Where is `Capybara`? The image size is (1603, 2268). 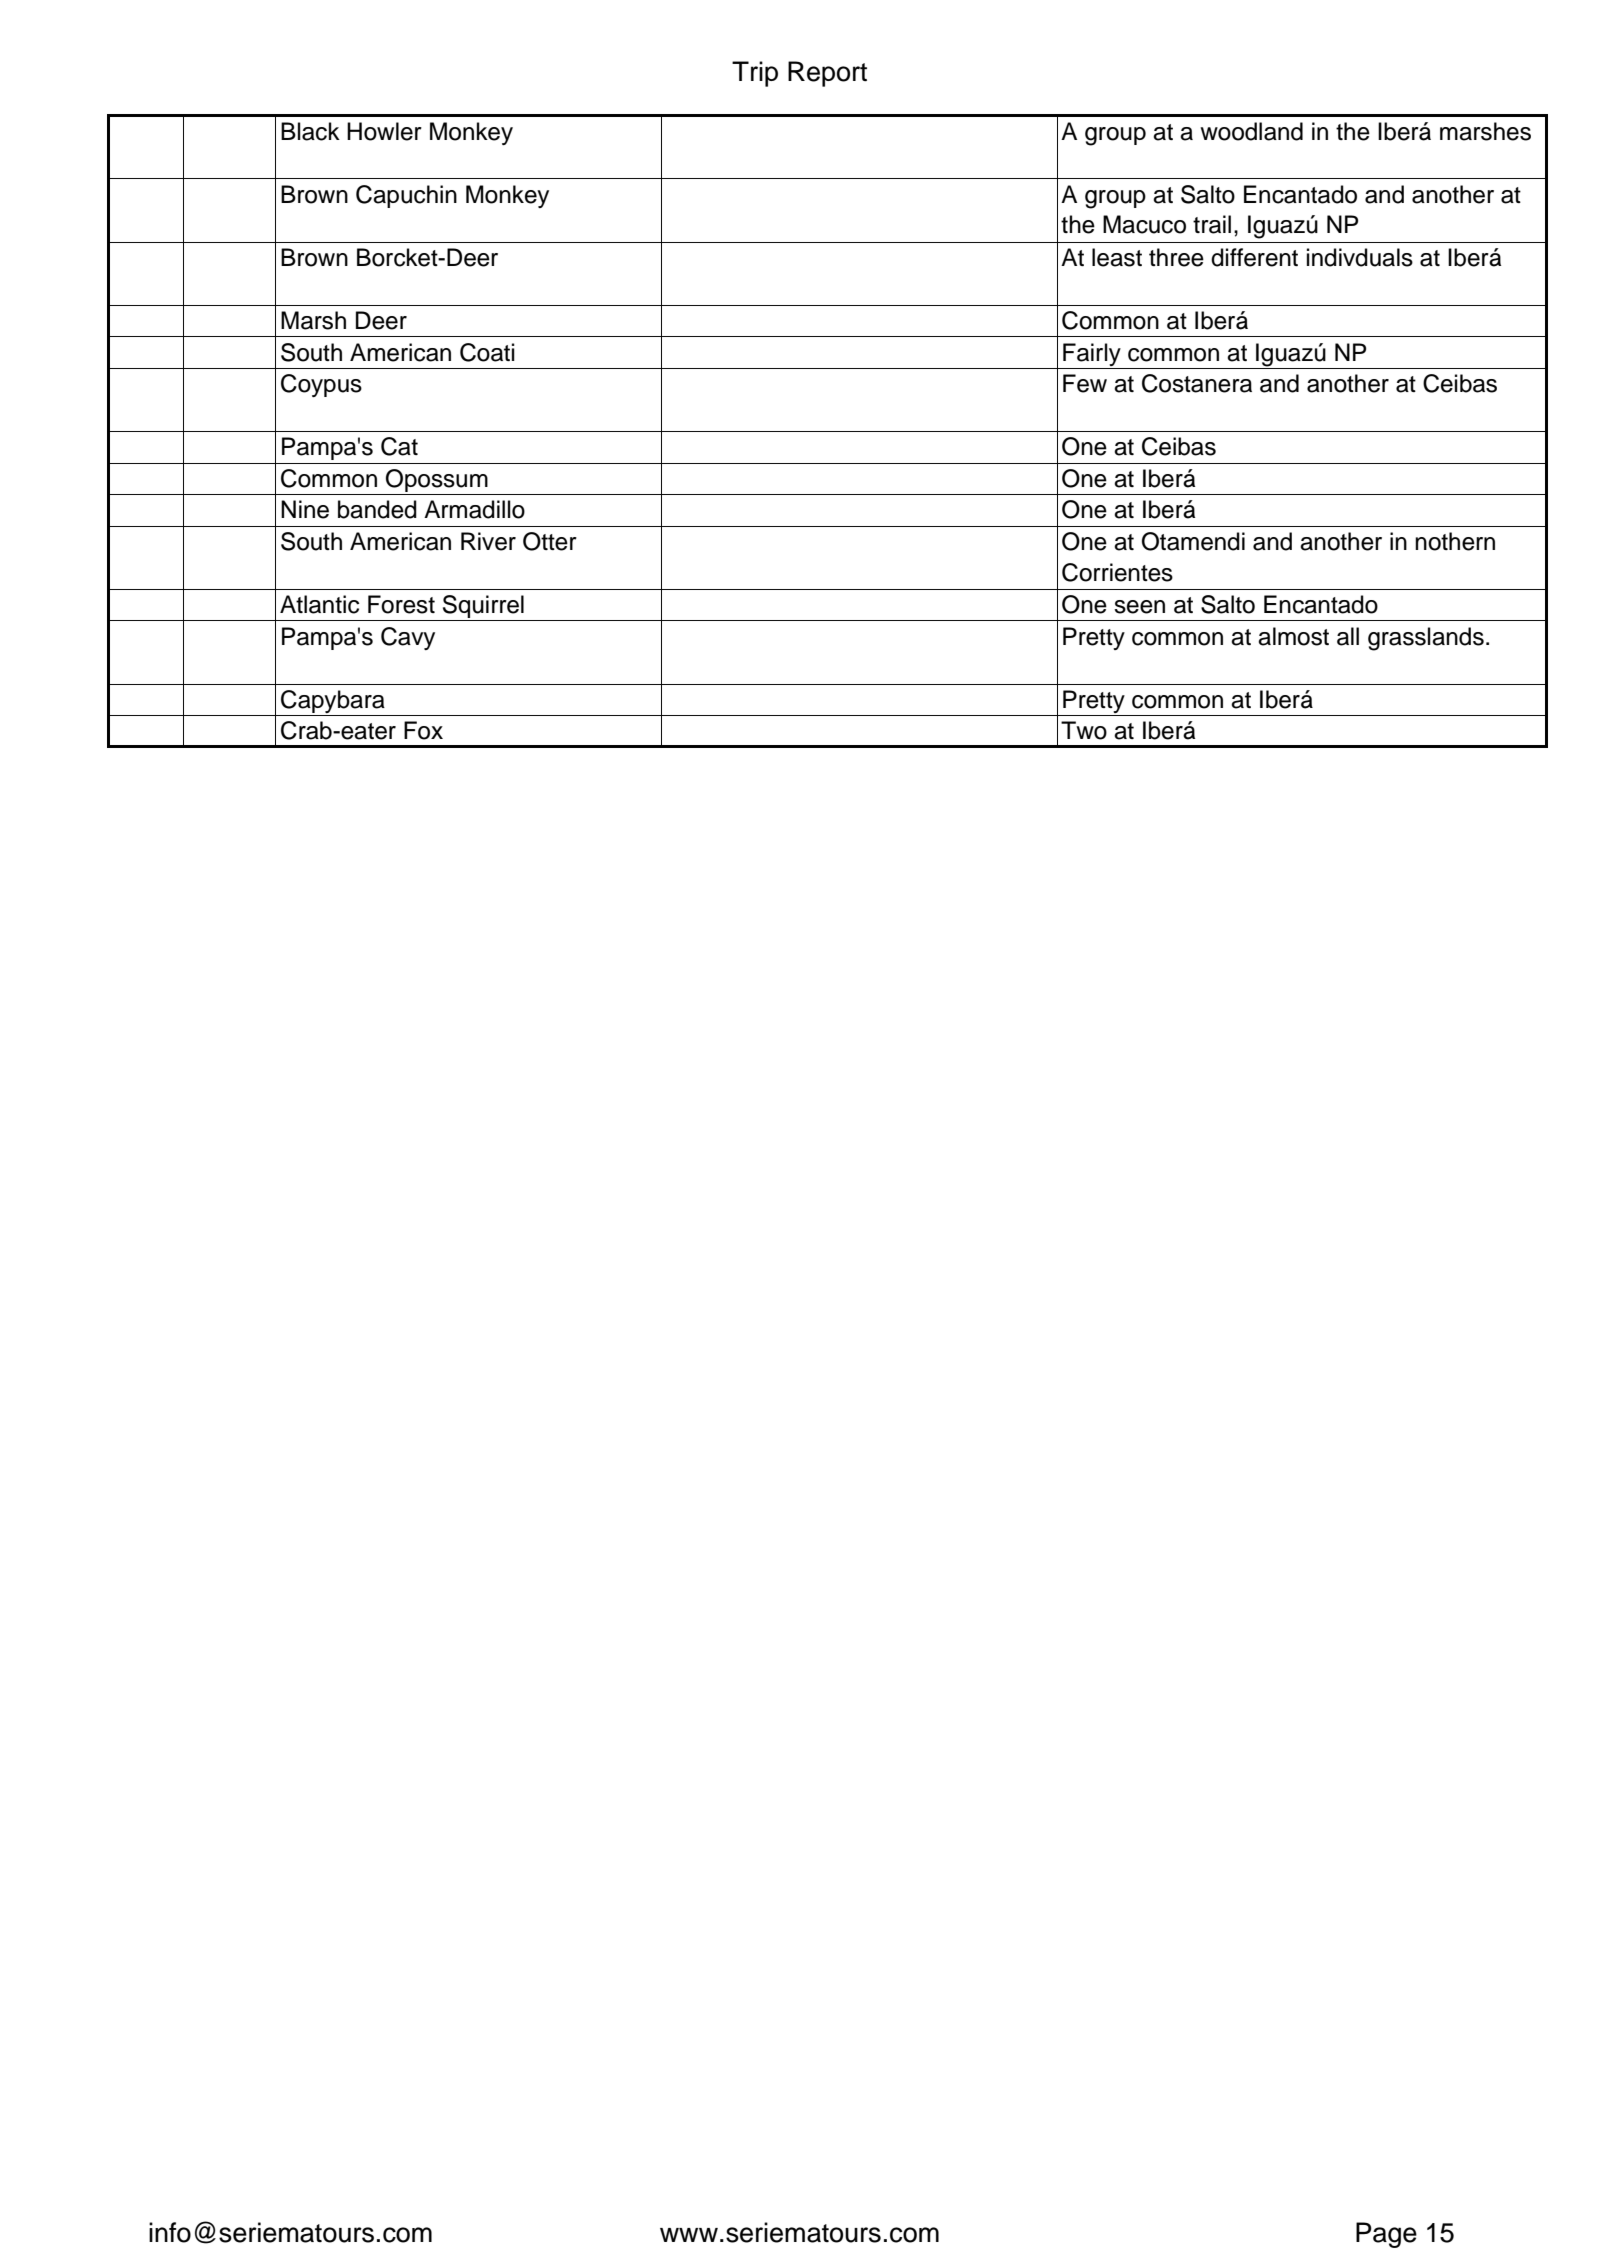 Capybara is located at coordinates (333, 703).
